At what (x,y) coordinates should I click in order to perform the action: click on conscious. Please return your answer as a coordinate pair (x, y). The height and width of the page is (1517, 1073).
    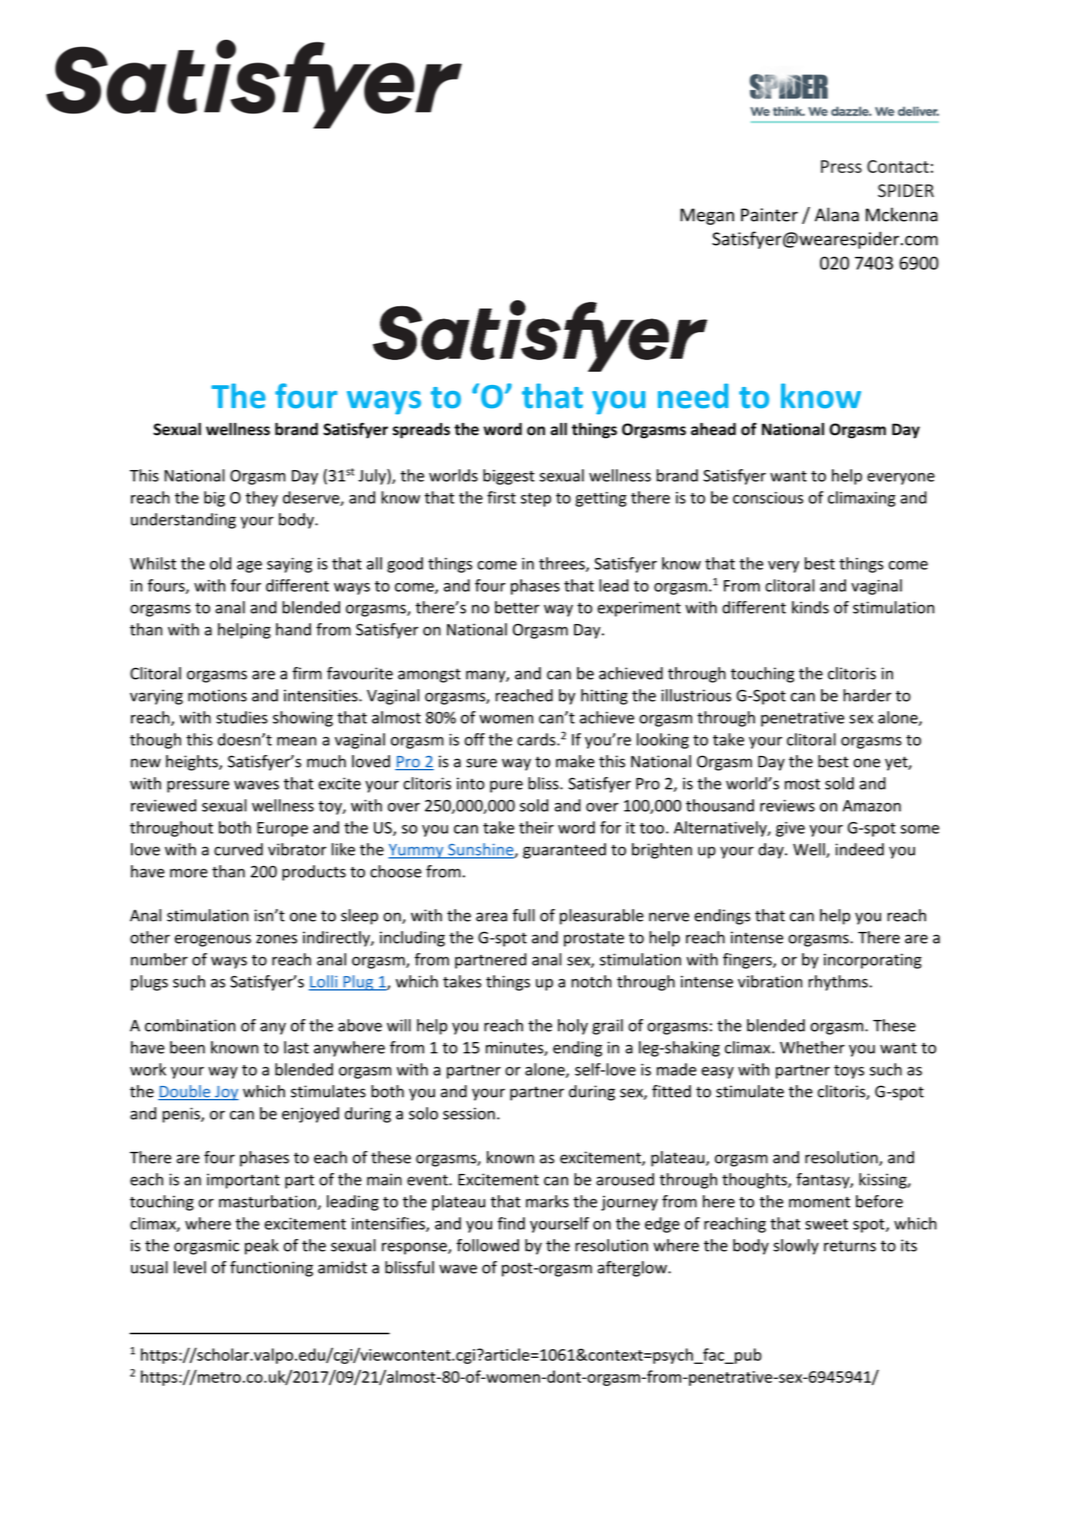
    Looking at the image, I should click on (768, 498).
